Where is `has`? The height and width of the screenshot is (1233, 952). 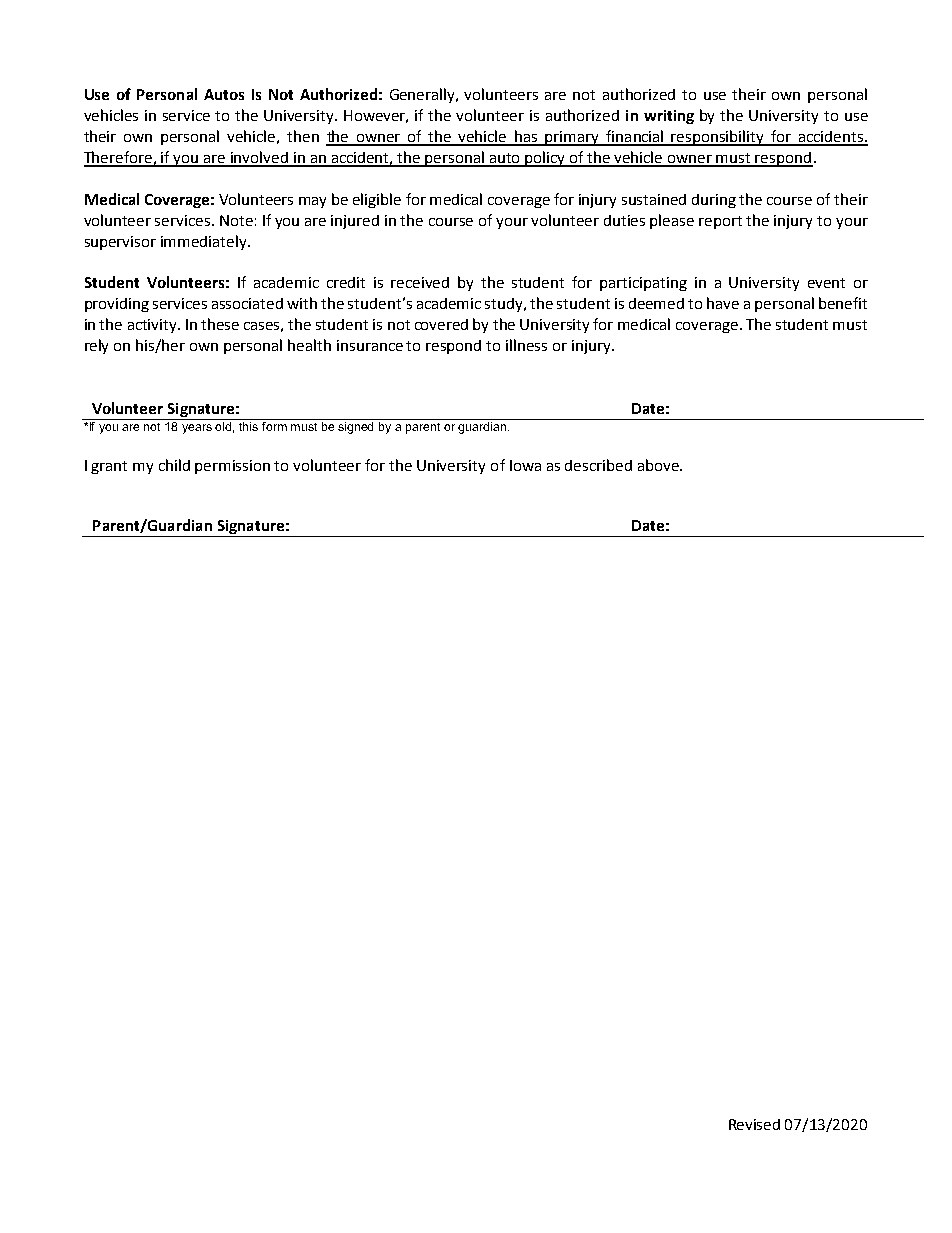 has is located at coordinates (526, 137).
